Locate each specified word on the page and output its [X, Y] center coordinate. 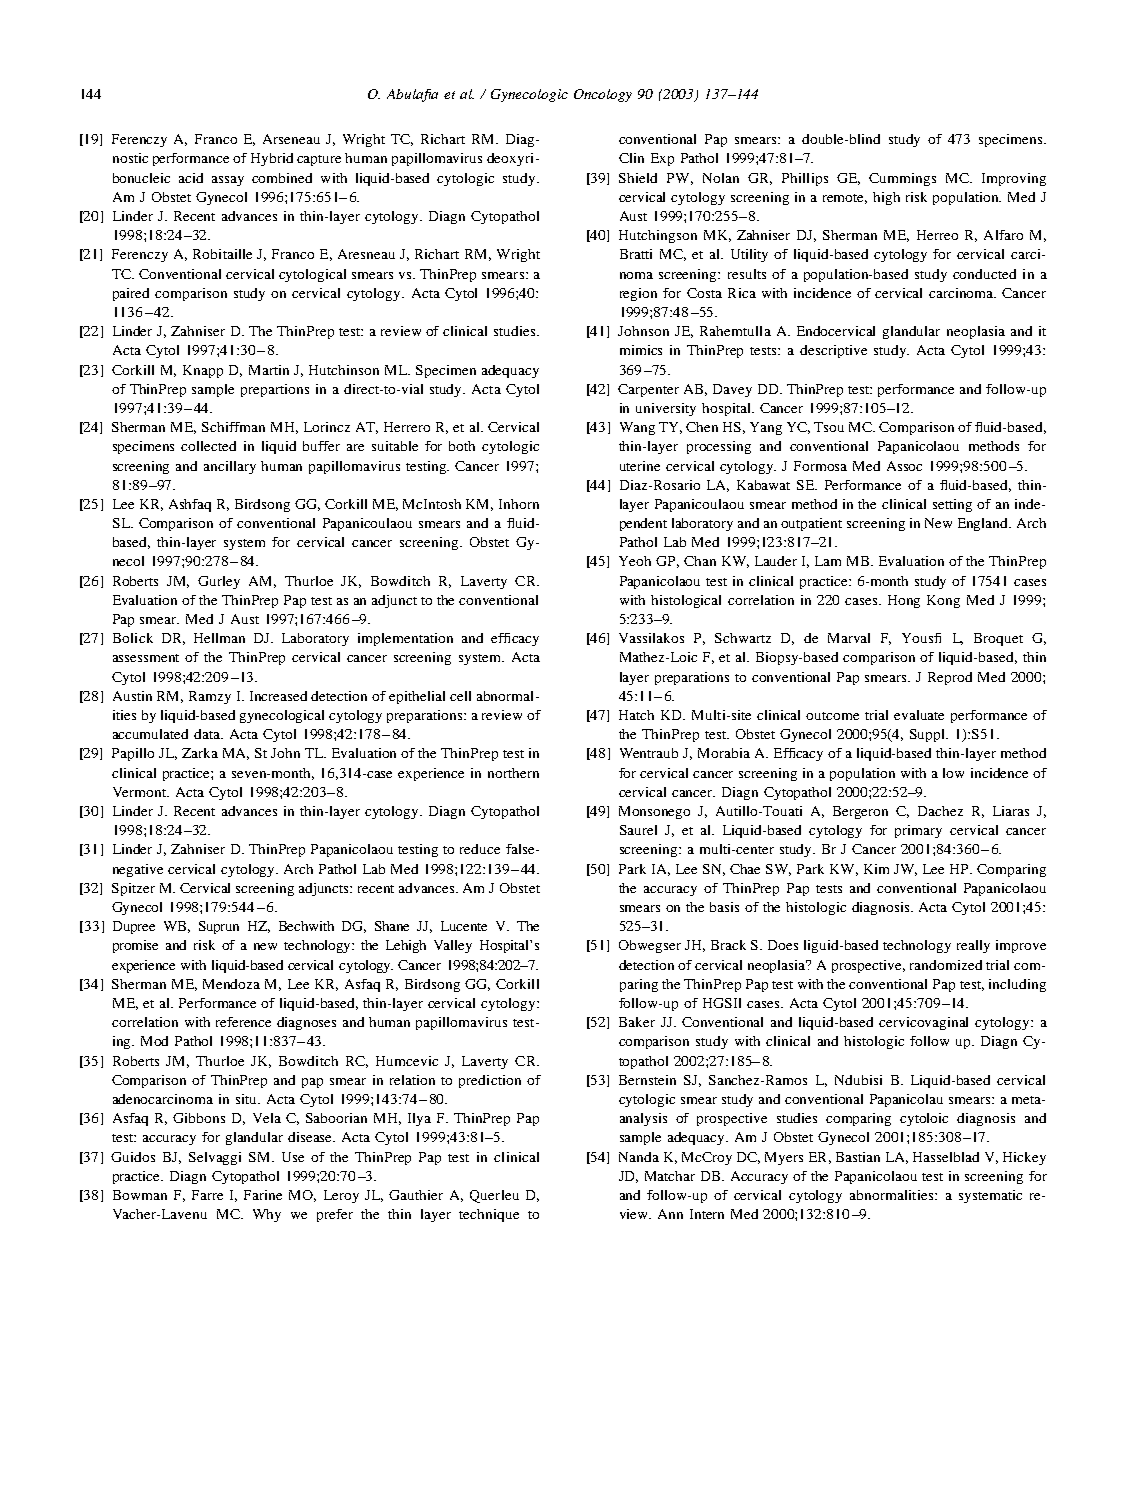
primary [918, 831]
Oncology [603, 95]
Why [267, 1215]
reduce [480, 849]
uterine [640, 466]
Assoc [904, 466]
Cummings [902, 179]
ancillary [230, 467]
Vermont [141, 792]
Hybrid [272, 159]
